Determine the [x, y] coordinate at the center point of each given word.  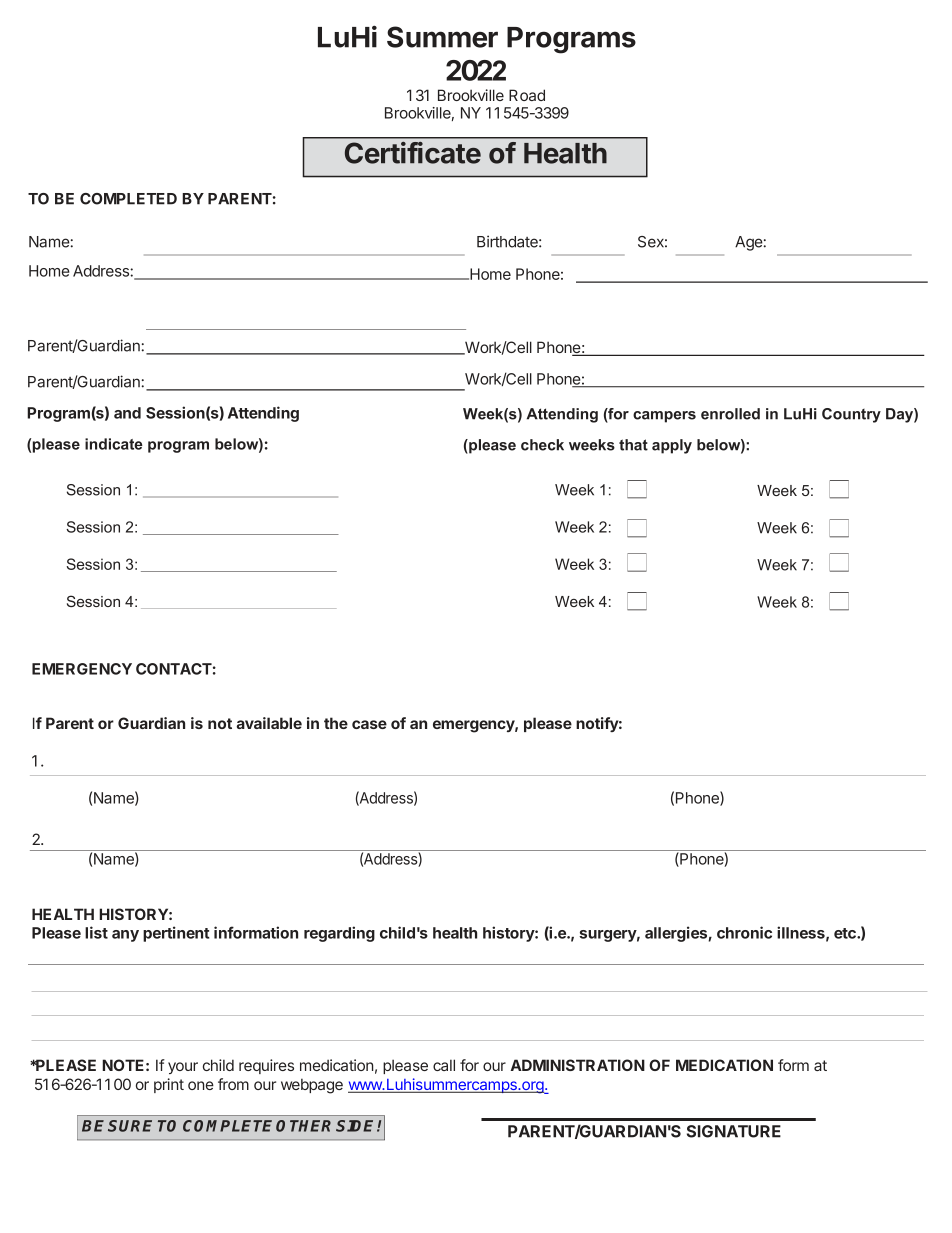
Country [851, 415]
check [542, 445]
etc [846, 933]
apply [672, 446]
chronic [744, 932]
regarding [339, 934]
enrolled [730, 414]
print [169, 1085]
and [127, 413]
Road [527, 95]
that [633, 445]
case [369, 724]
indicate [114, 444]
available [269, 723]
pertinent [176, 934]
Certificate [413, 153]
